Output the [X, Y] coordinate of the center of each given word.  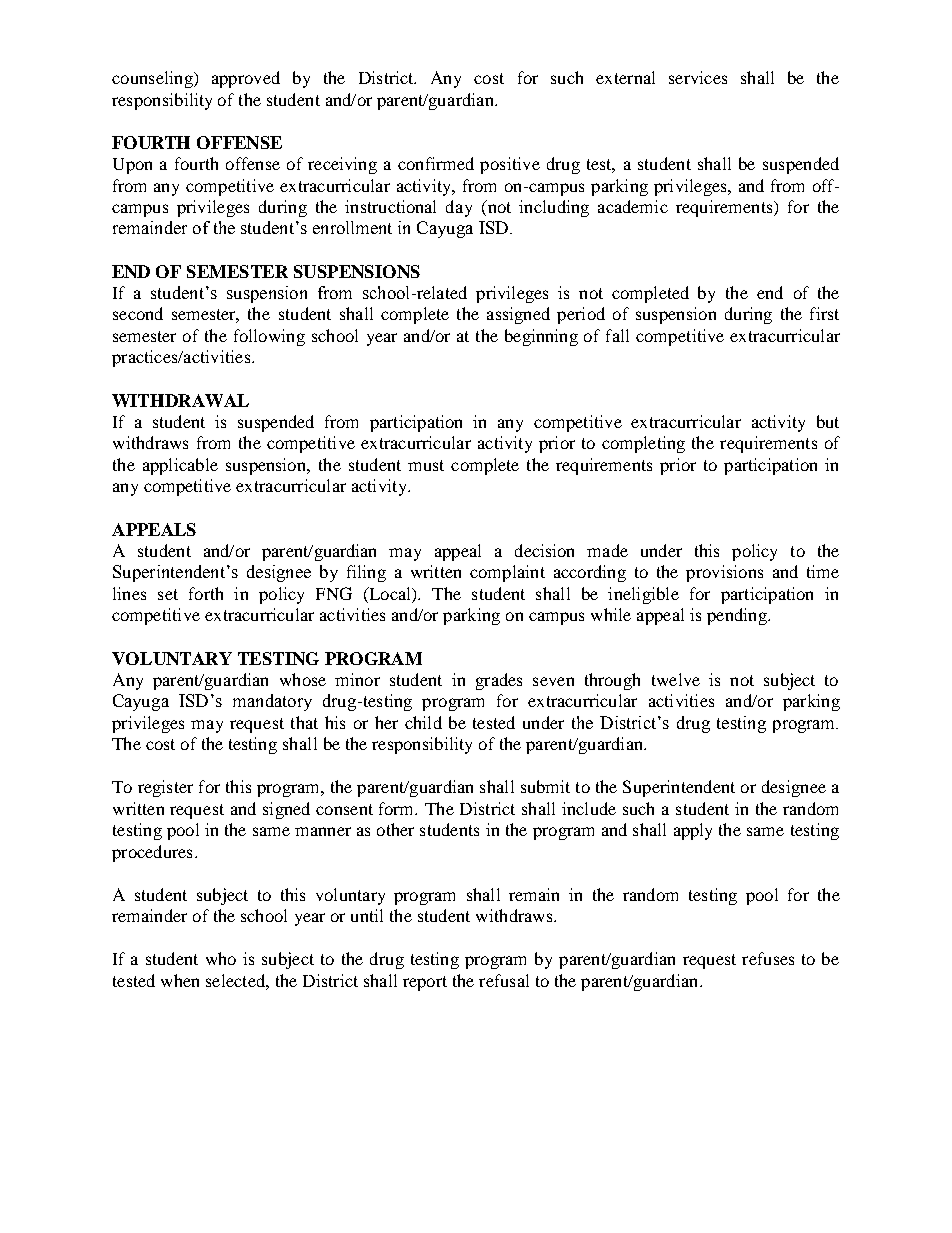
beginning [541, 337]
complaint [507, 573]
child [423, 722]
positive [510, 165]
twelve [676, 679]
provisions [724, 573]
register [165, 788]
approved [246, 79]
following [269, 337]
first [824, 313]
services [698, 77]
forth [206, 593]
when [180, 980]
